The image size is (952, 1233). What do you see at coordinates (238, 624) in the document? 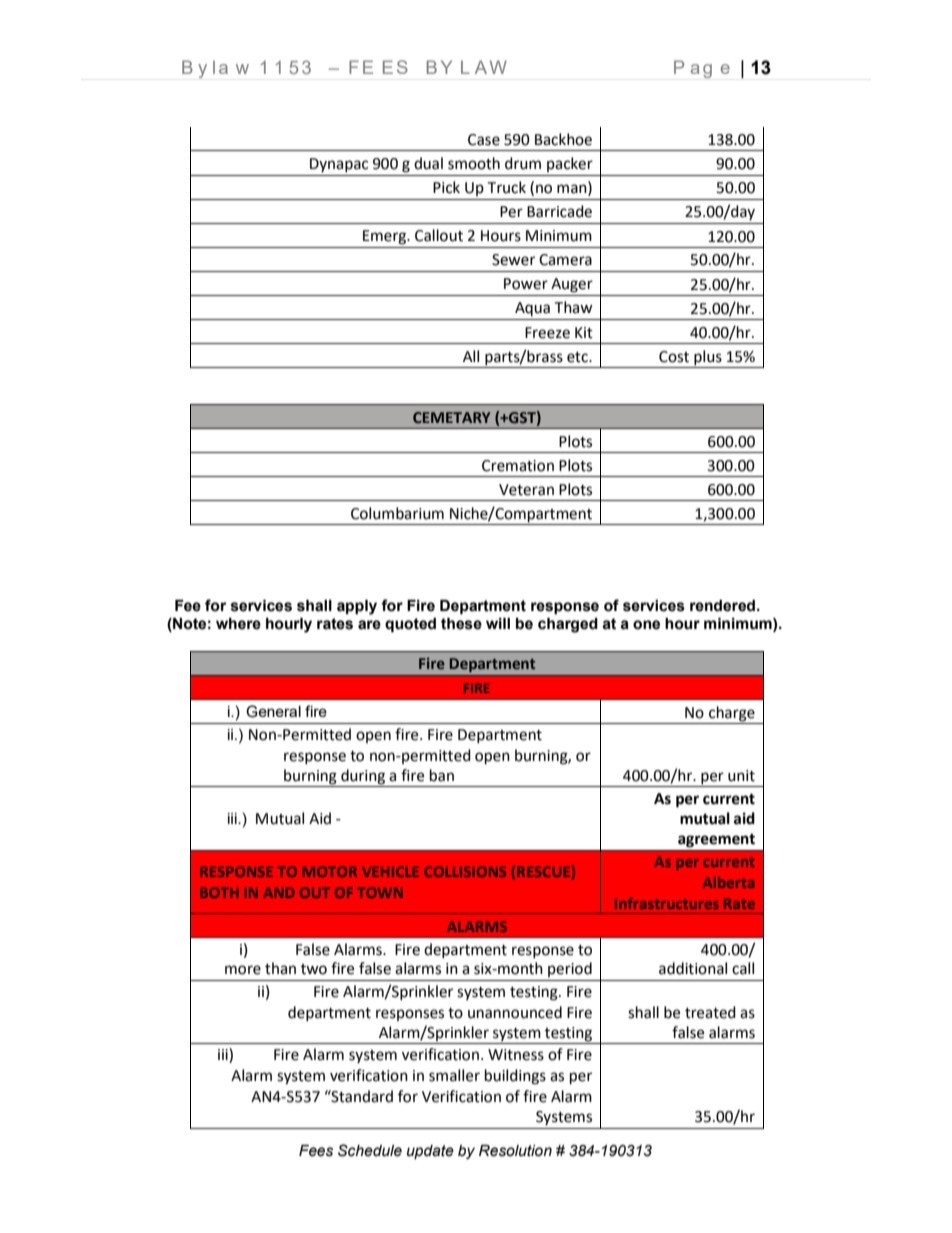
I see `where` at bounding box center [238, 624].
